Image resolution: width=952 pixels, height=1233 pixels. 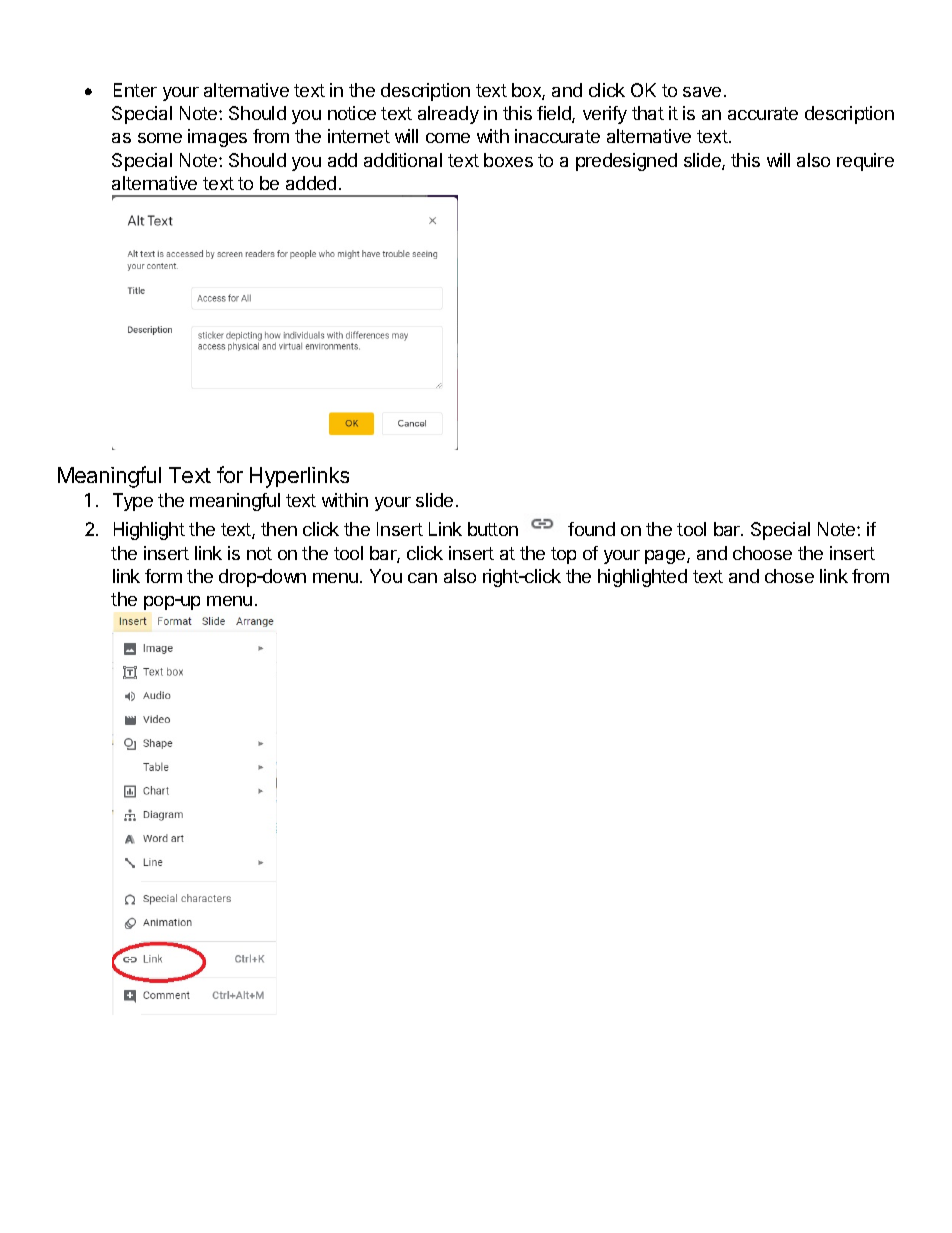 I want to click on require, so click(x=865, y=162).
